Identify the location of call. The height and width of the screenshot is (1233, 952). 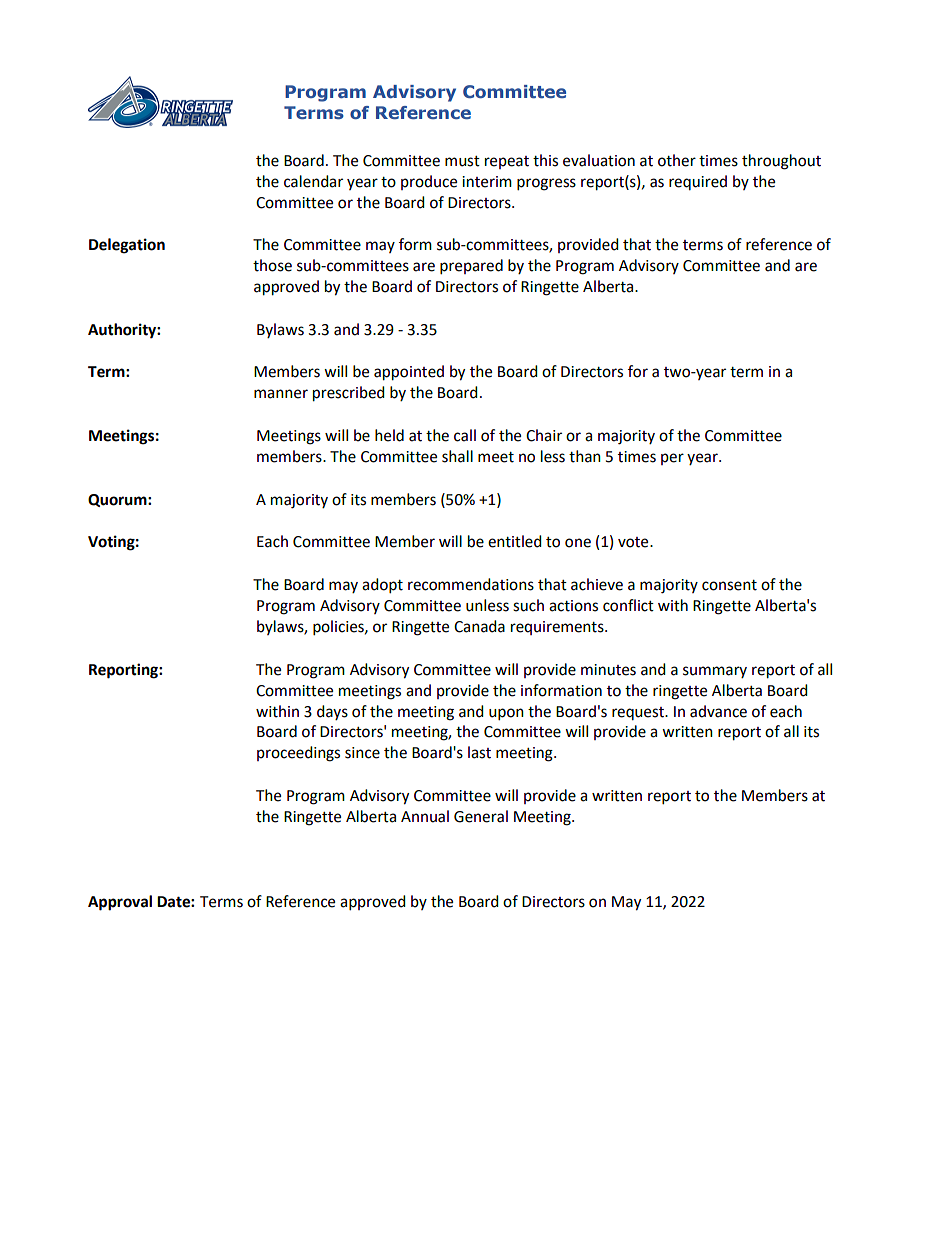
(465, 435).
